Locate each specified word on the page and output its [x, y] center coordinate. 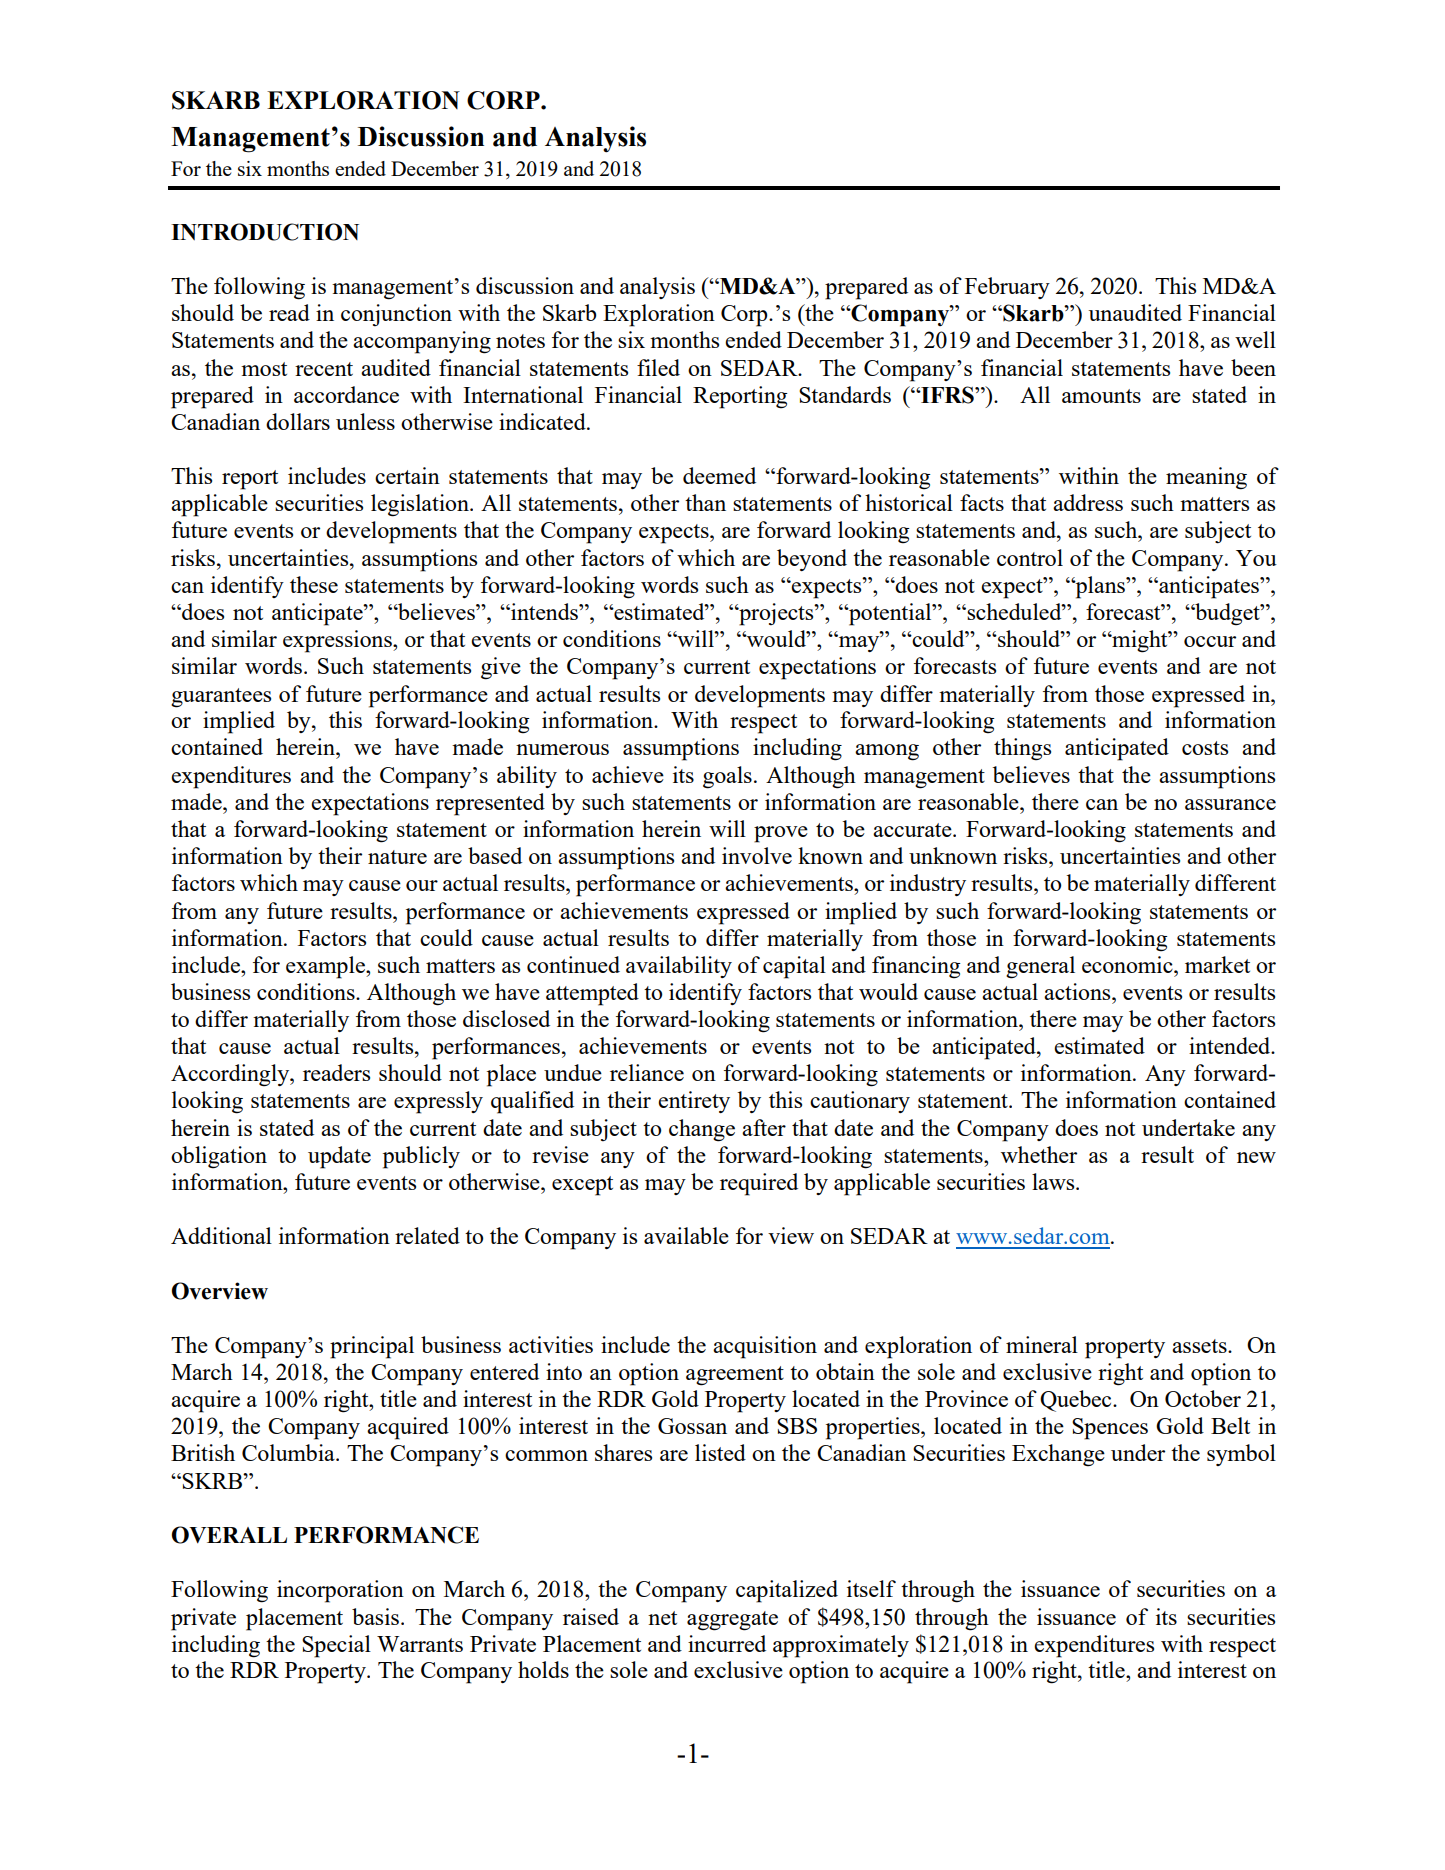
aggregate [732, 1621]
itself [871, 1588]
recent [324, 369]
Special [336, 1646]
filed [658, 367]
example [326, 967]
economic [1128, 964]
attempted [592, 994]
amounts [1101, 396]
